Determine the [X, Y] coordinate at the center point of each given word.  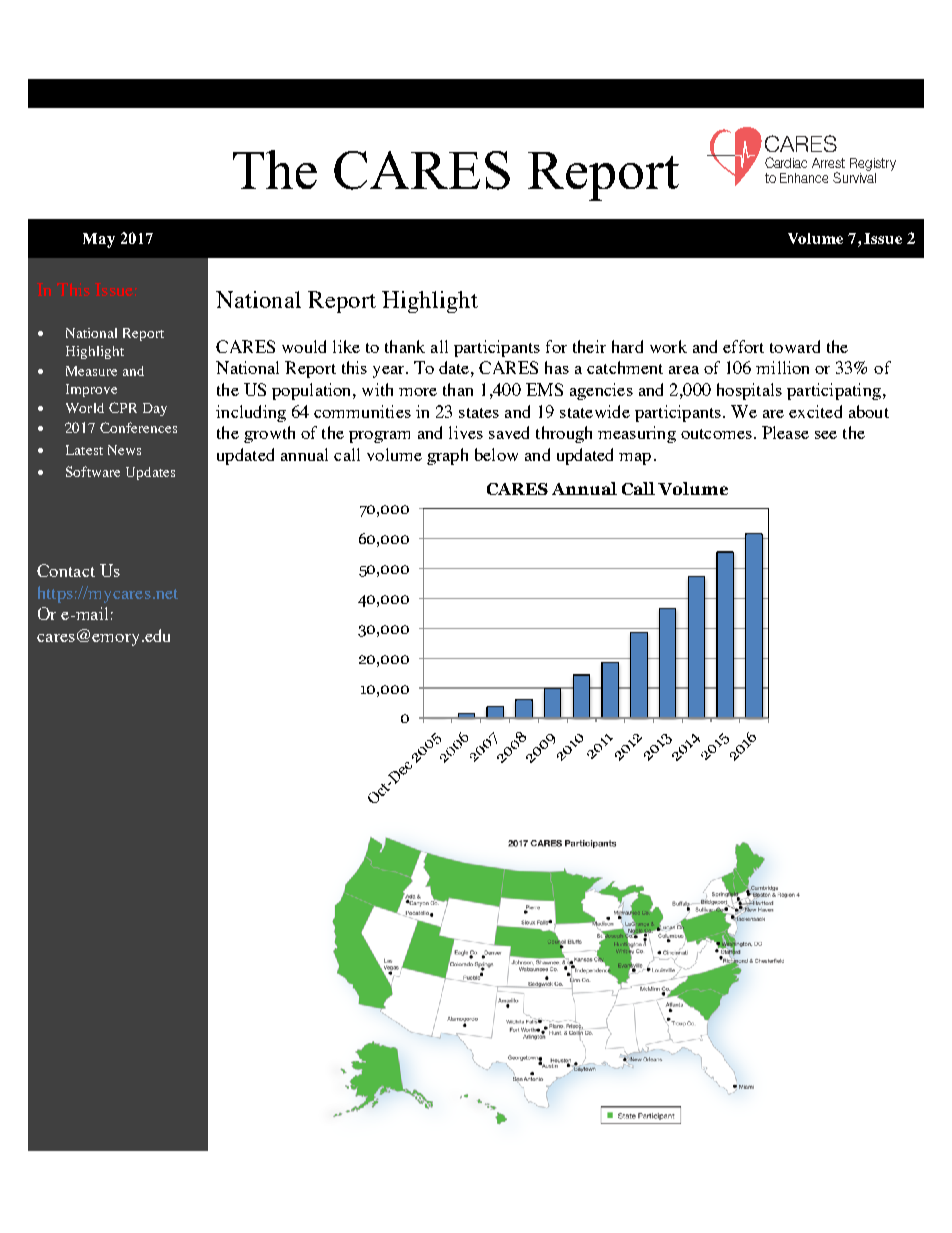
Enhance [804, 178]
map [635, 459]
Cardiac [786, 162]
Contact [66, 570]
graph [447, 456]
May [99, 240]
